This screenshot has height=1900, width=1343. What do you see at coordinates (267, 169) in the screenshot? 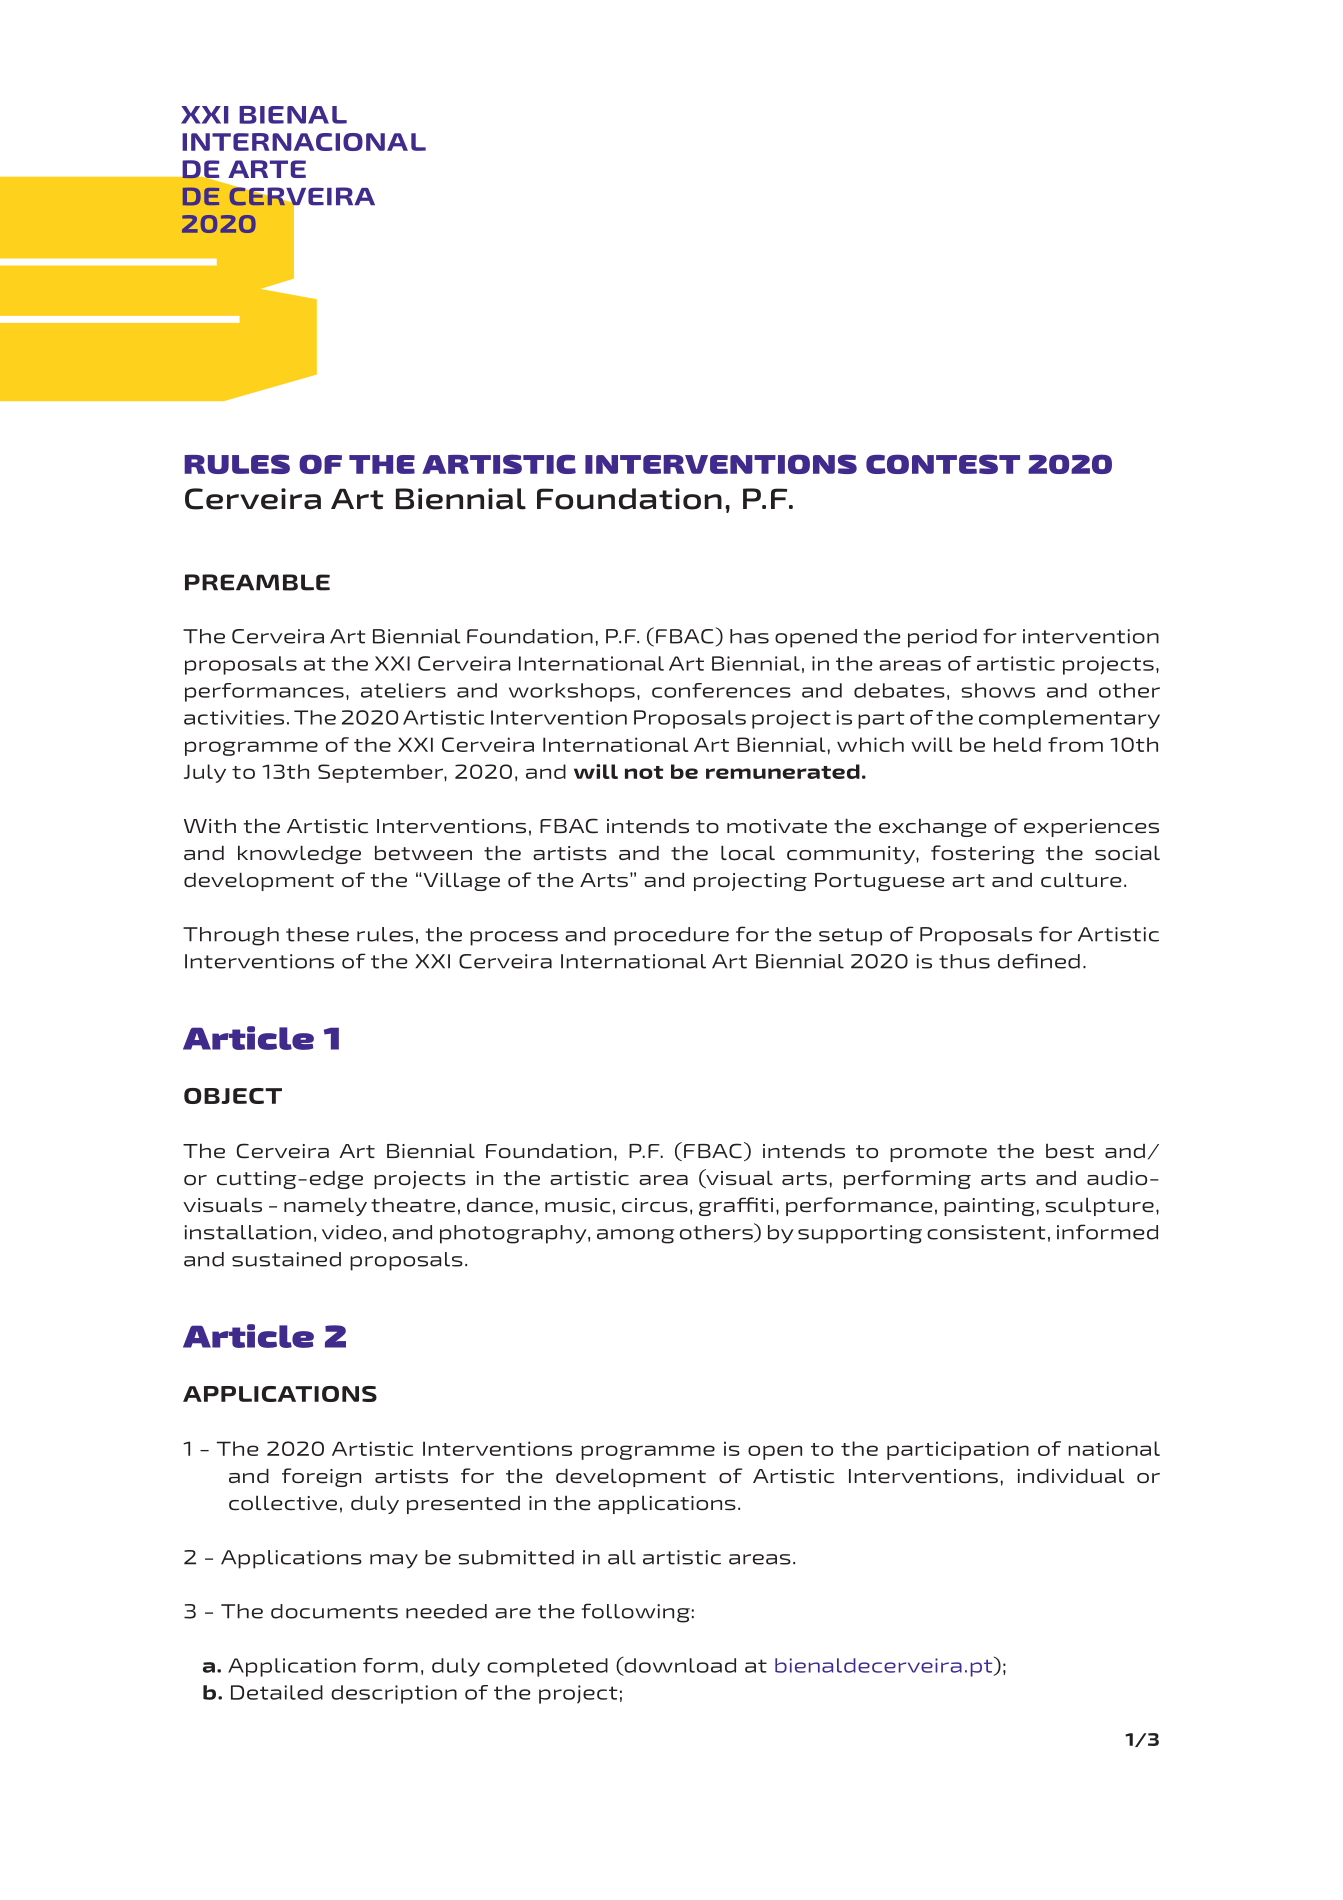
I see `ARTE` at bounding box center [267, 169].
